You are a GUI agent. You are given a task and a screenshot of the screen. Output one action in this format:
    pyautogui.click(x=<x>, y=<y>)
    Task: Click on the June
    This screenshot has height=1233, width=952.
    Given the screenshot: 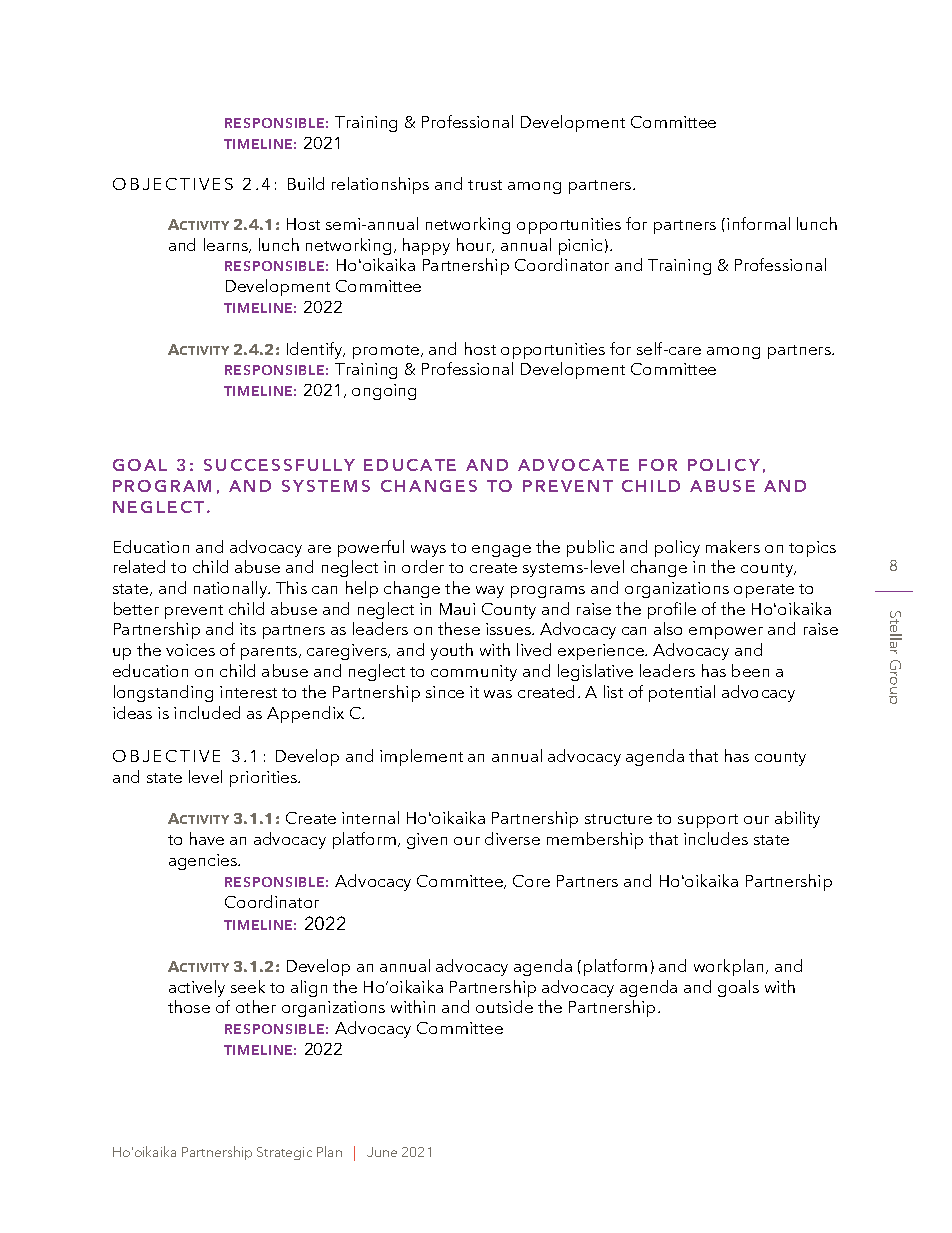 What is the action you would take?
    pyautogui.click(x=382, y=1152)
